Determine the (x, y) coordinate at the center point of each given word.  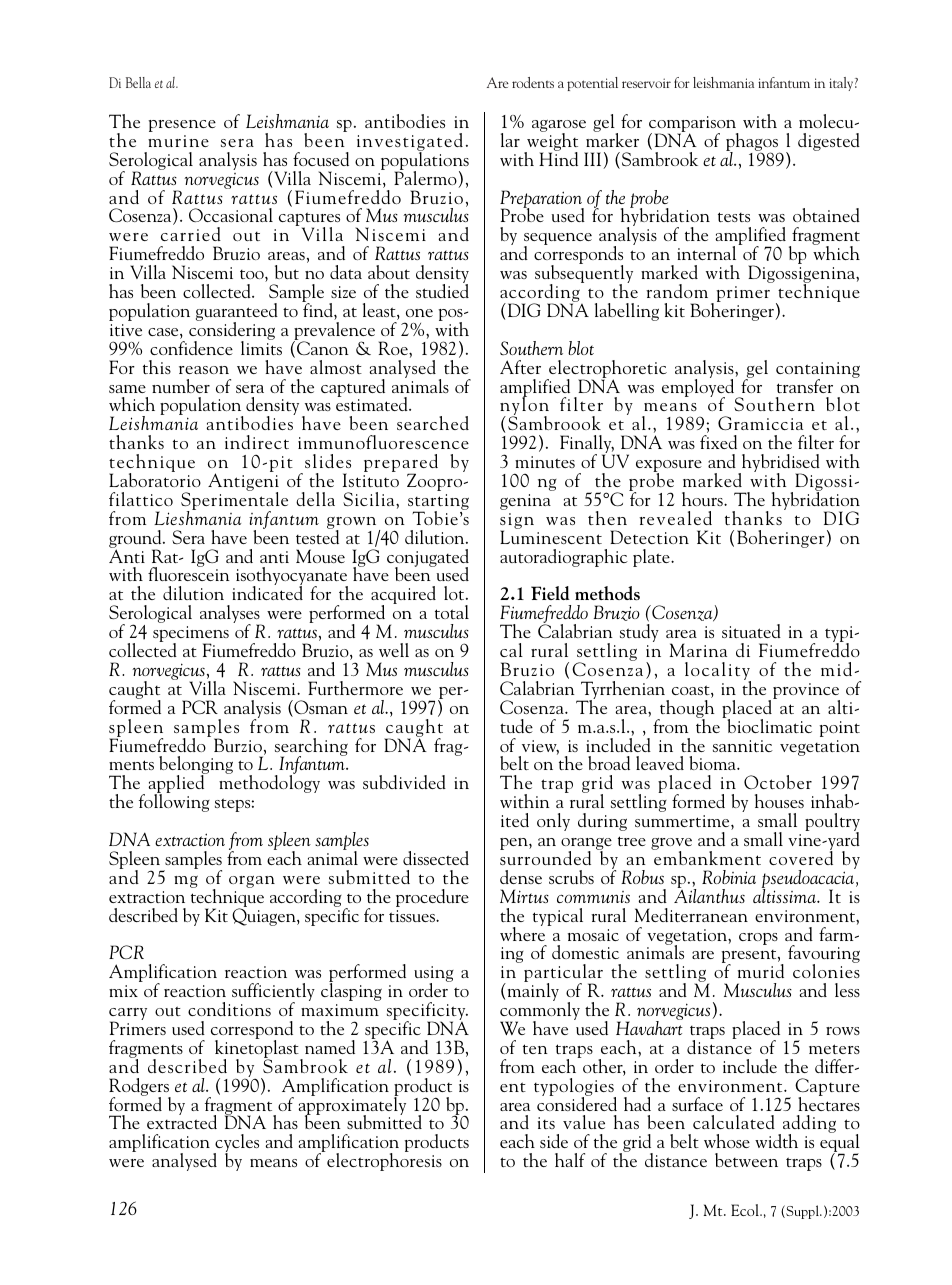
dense (521, 877)
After (520, 367)
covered (801, 857)
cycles (236, 1144)
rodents (533, 82)
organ (252, 882)
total (452, 612)
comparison (694, 125)
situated (751, 631)
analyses (231, 615)
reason (204, 370)
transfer (805, 386)
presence (182, 126)
